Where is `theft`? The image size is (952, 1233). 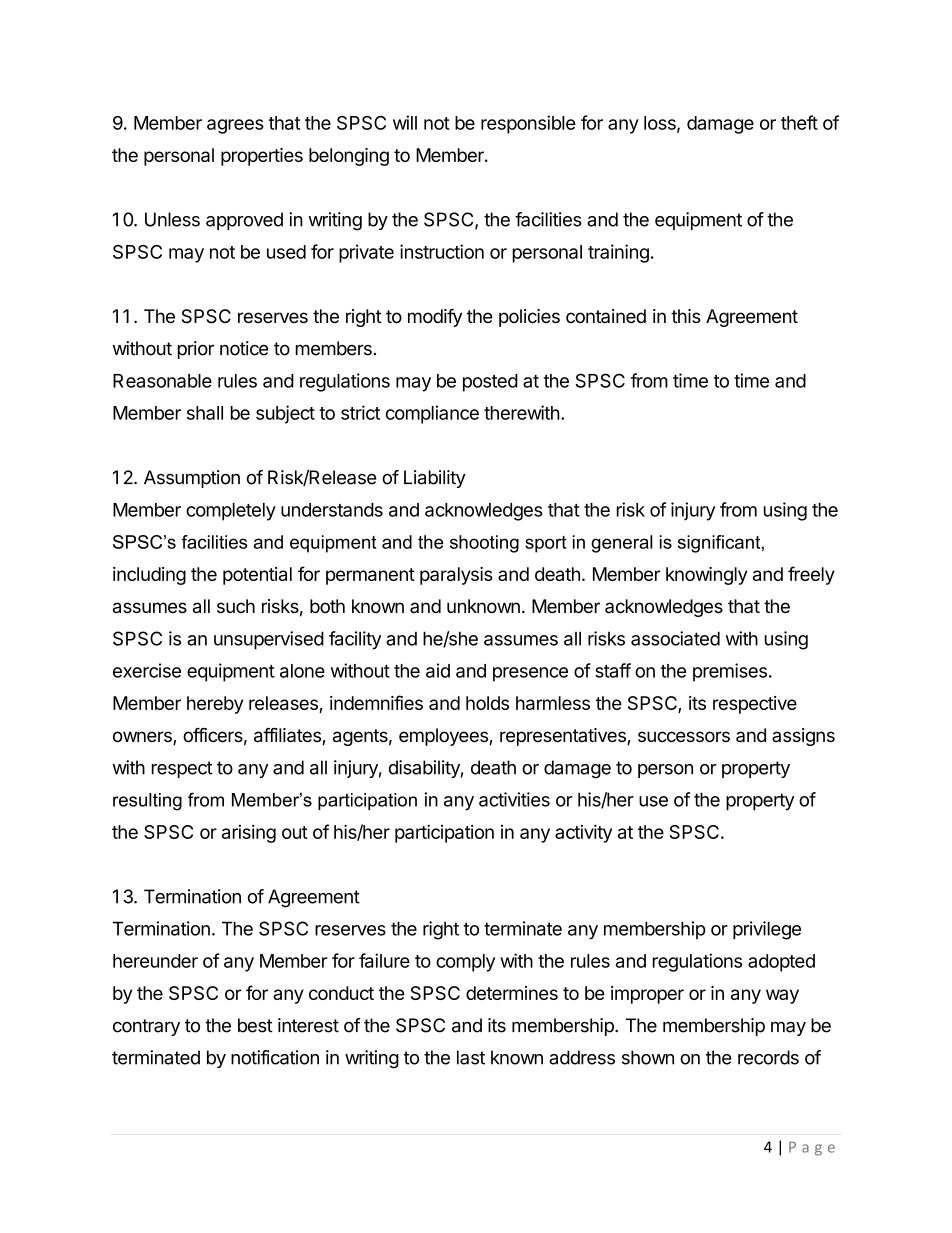 theft is located at coordinates (799, 122).
